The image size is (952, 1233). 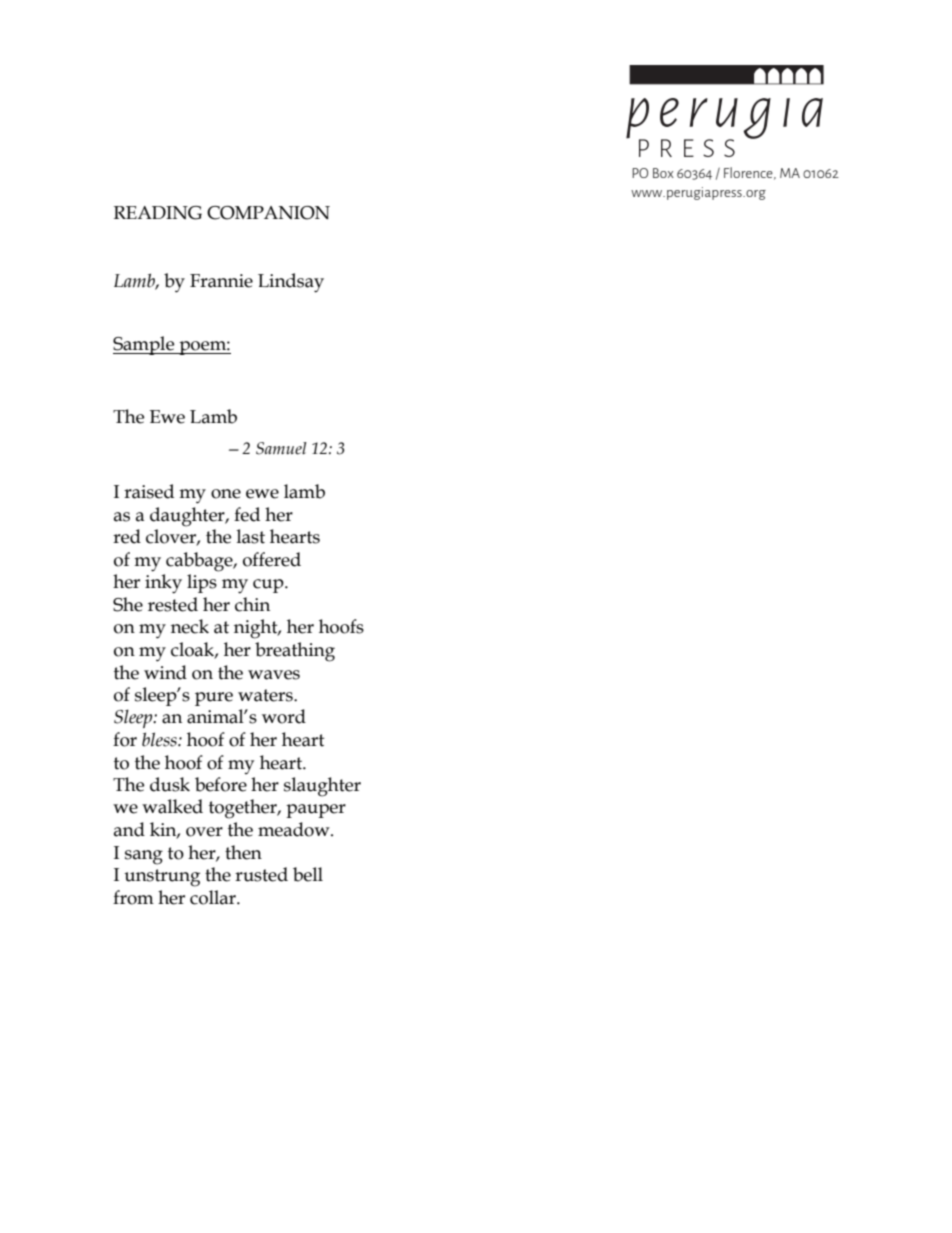 What do you see at coordinates (158, 213) in the image?
I see `READING` at bounding box center [158, 213].
